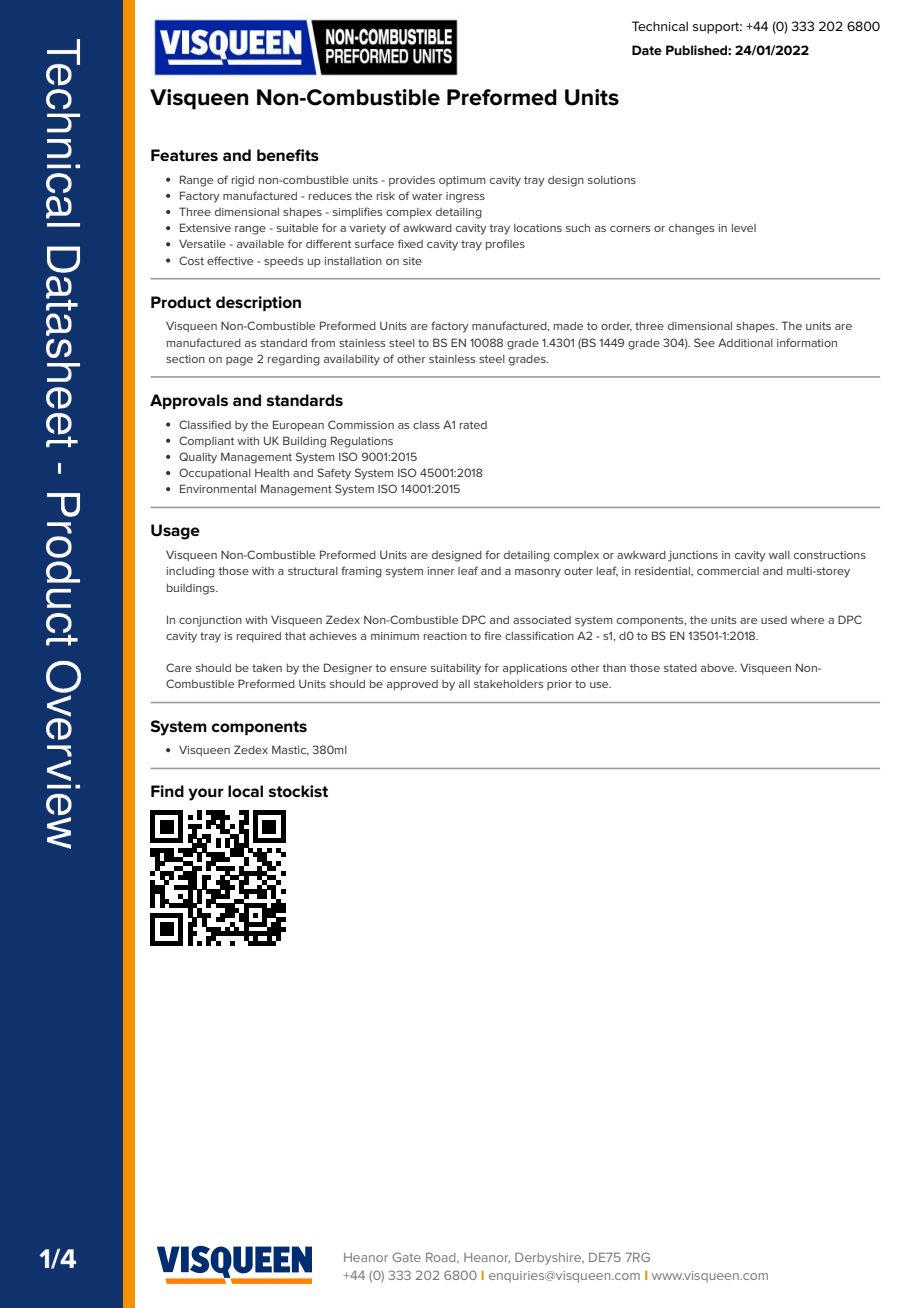 The height and width of the screenshot is (1308, 924). I want to click on optimum, so click(462, 181).
